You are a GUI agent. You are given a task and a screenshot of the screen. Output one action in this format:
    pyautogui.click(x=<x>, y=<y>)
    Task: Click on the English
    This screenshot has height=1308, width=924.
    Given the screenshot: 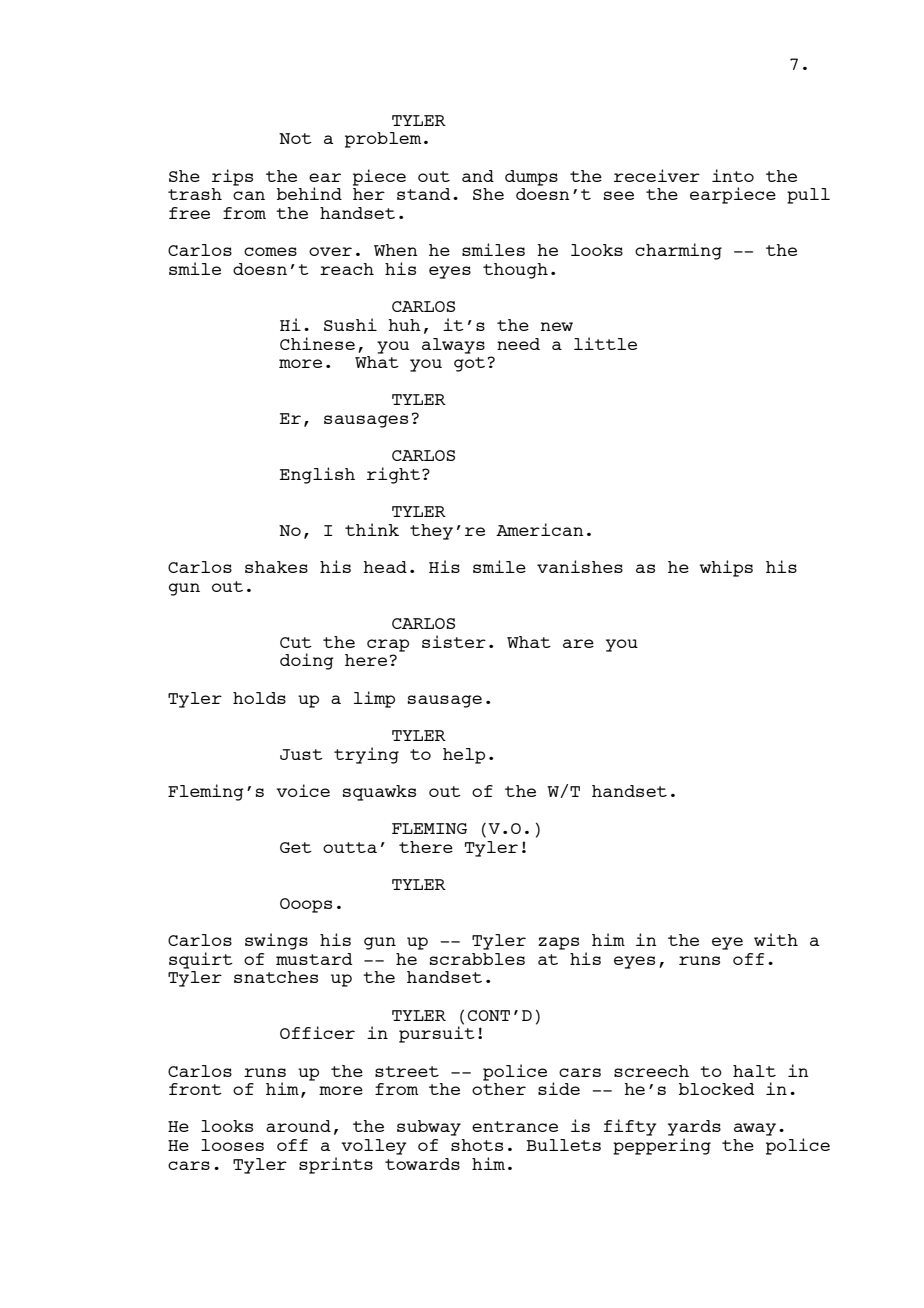 What is the action you would take?
    pyautogui.click(x=317, y=475)
